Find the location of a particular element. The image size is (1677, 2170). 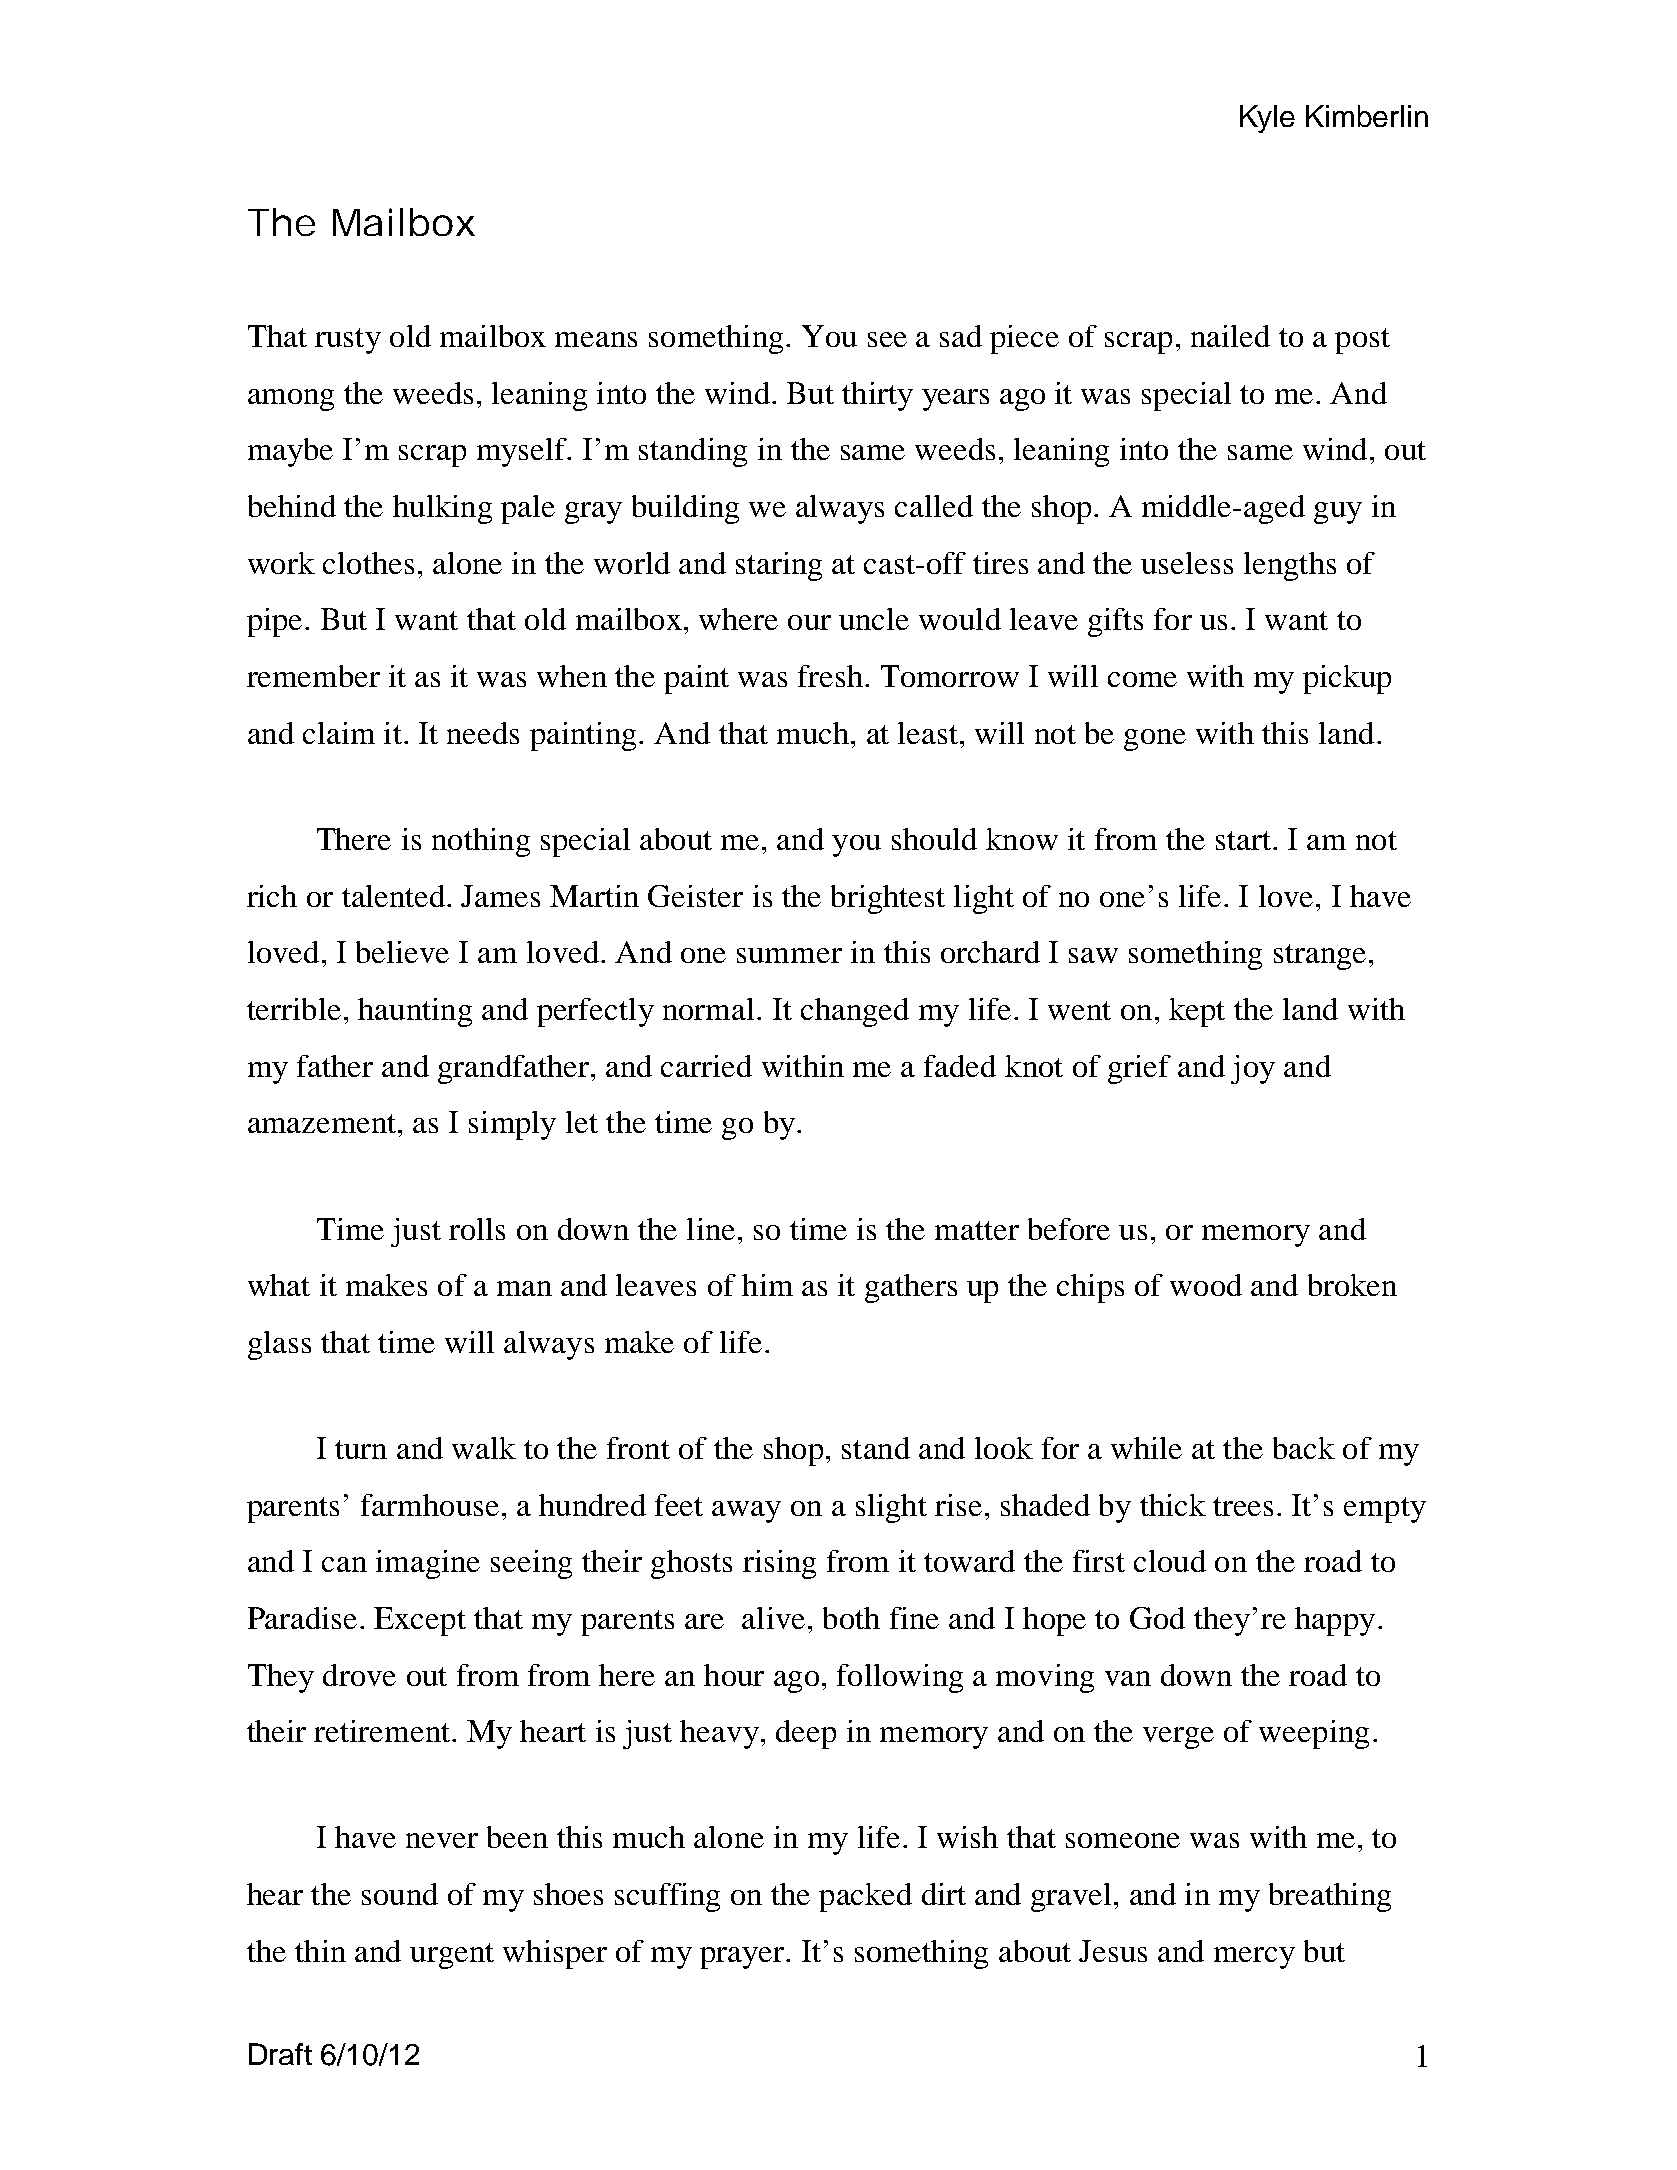

clothes is located at coordinates (368, 563).
